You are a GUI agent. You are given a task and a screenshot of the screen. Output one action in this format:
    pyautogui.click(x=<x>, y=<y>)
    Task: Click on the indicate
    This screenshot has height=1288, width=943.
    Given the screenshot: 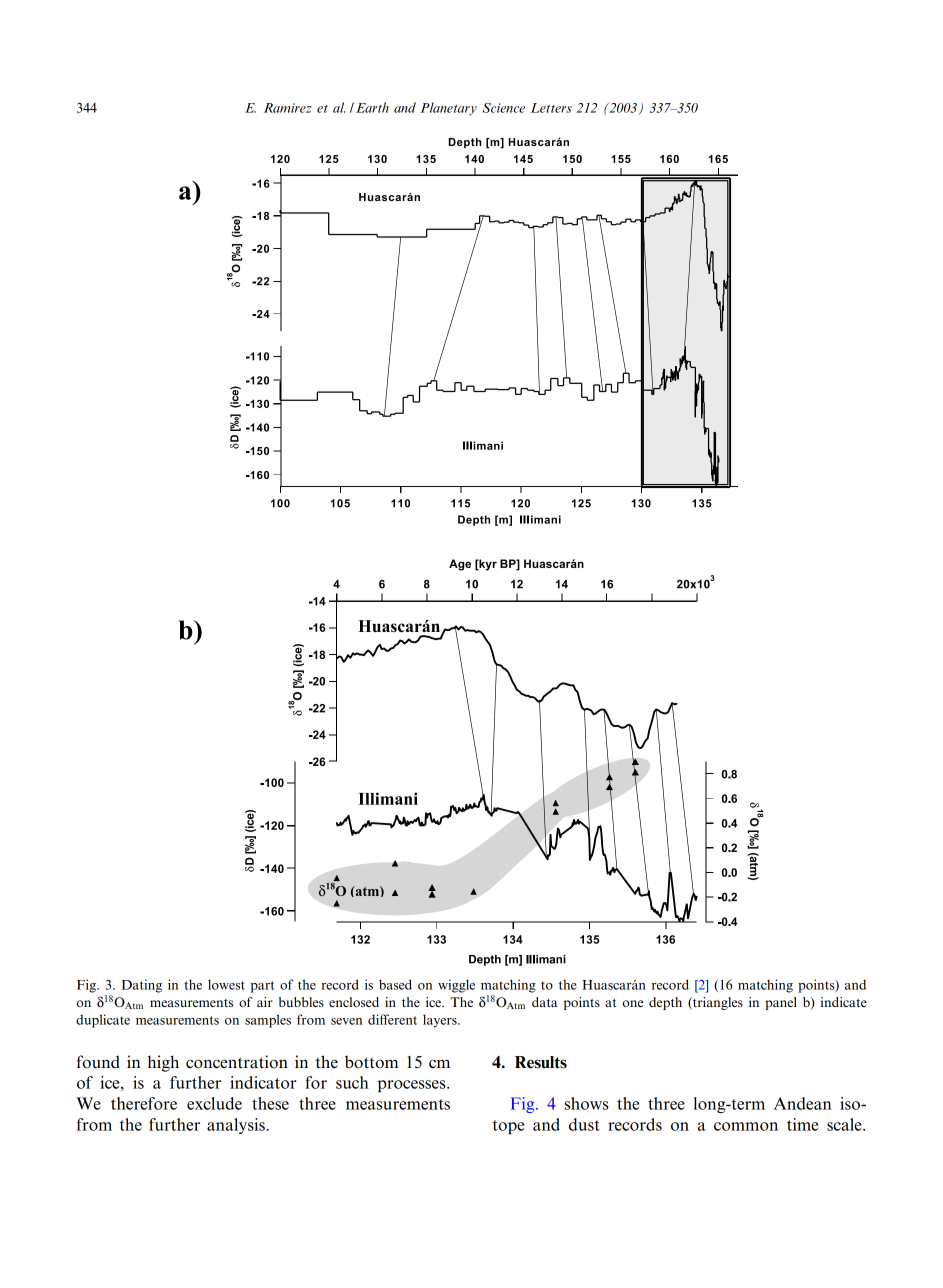 What is the action you would take?
    pyautogui.click(x=844, y=1002)
